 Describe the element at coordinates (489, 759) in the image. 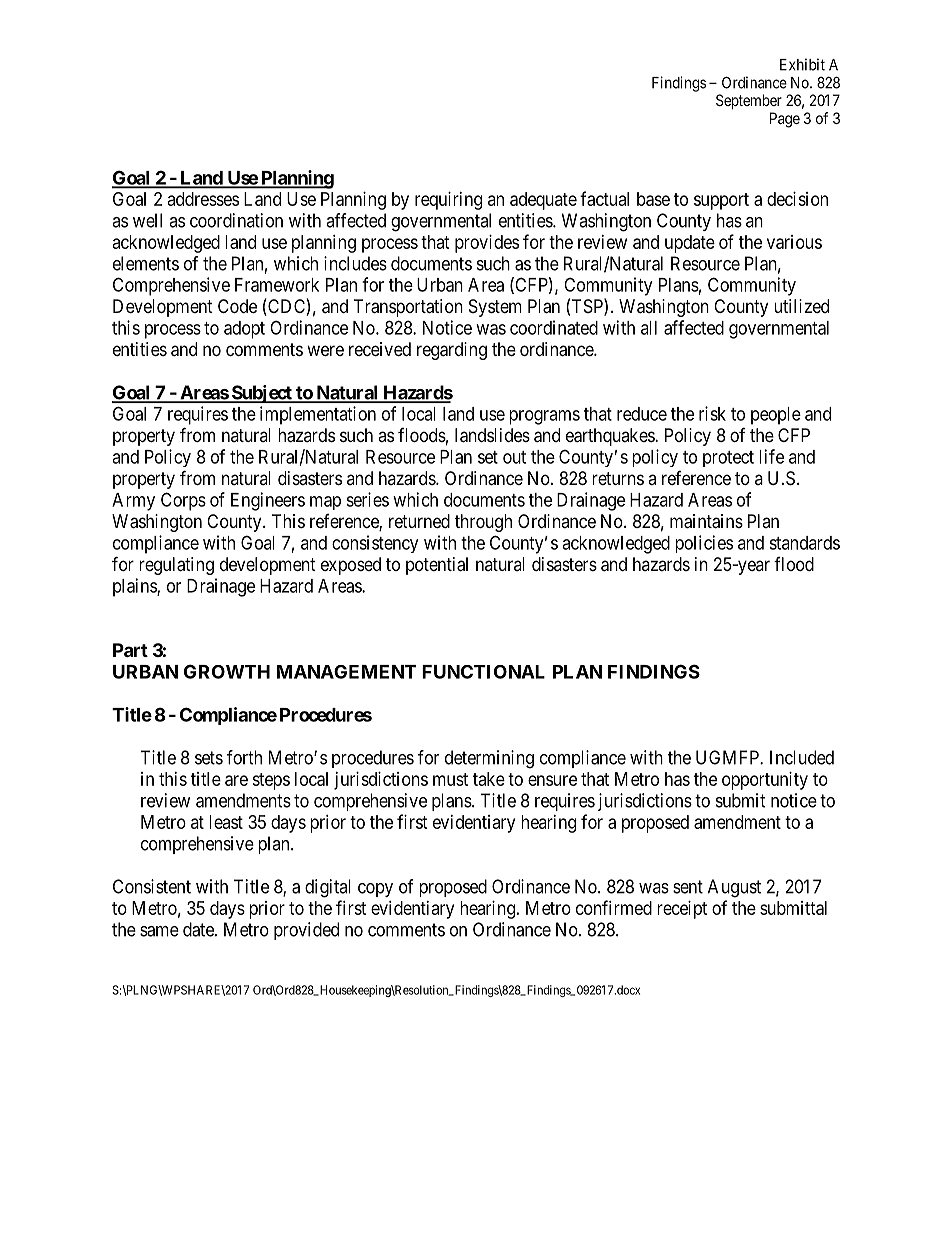

I see `determining` at that location.
